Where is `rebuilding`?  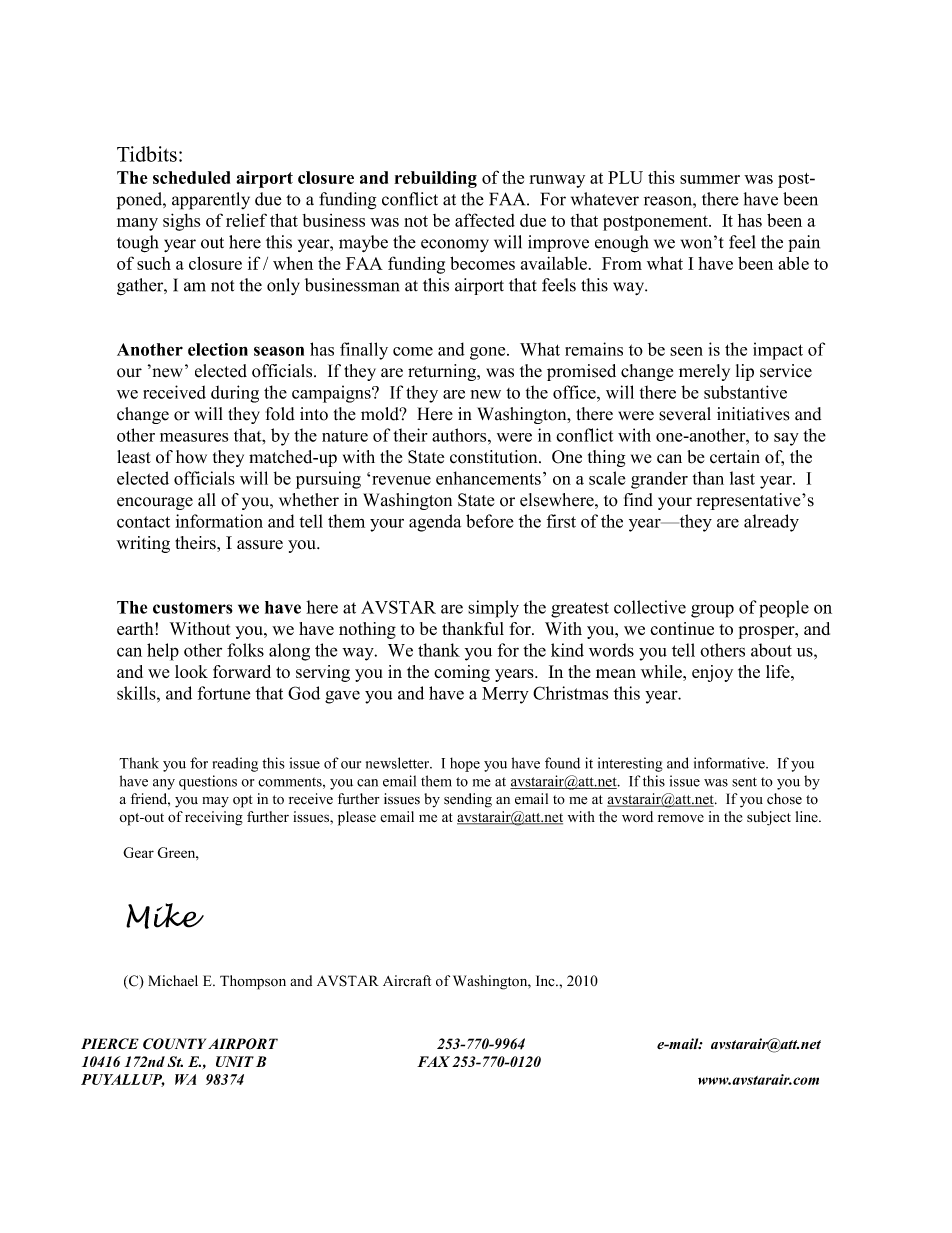
rebuilding is located at coordinates (435, 179).
